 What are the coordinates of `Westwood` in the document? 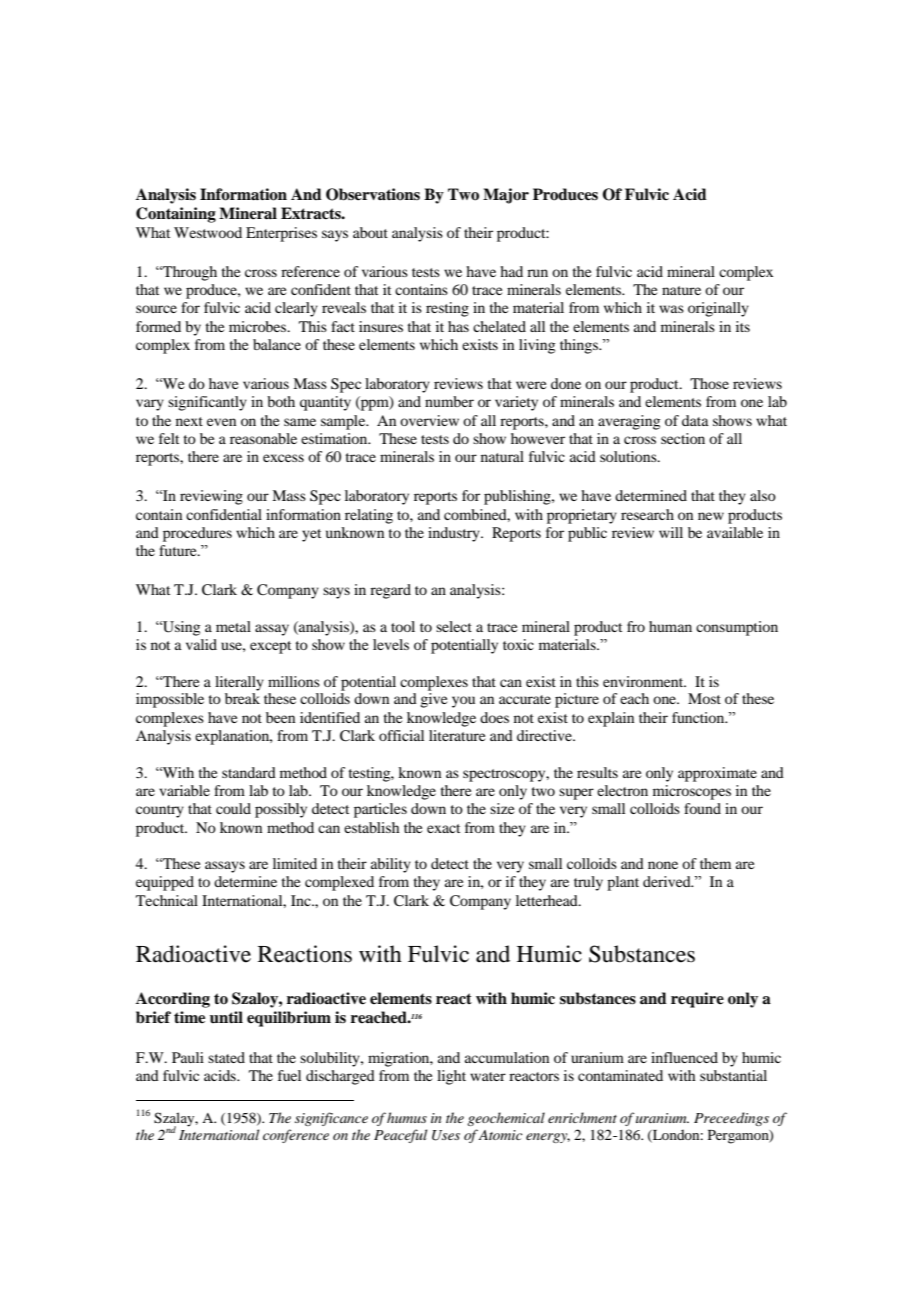 It's located at (208, 232).
